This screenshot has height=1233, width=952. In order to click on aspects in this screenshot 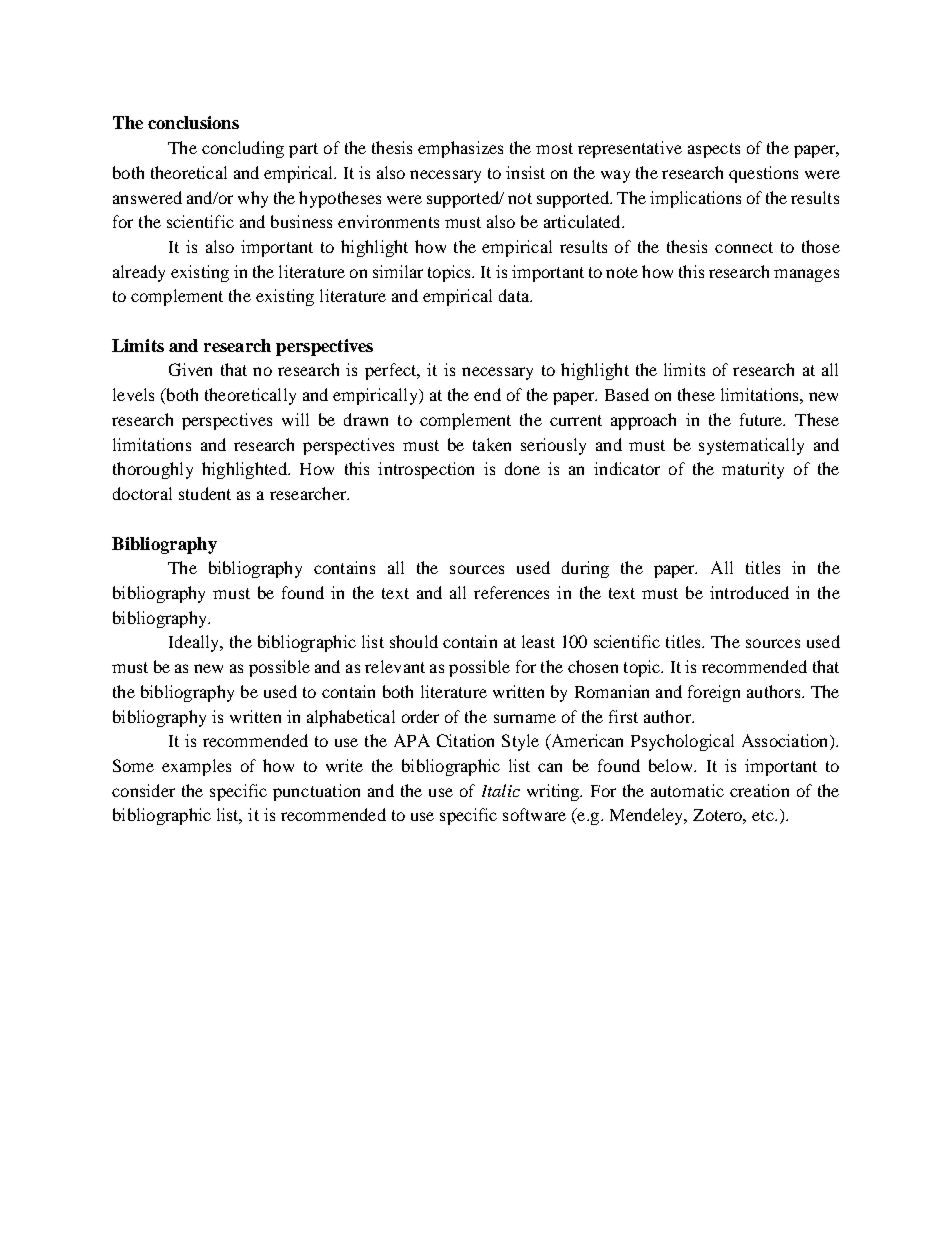, I will do `click(714, 150)`.
